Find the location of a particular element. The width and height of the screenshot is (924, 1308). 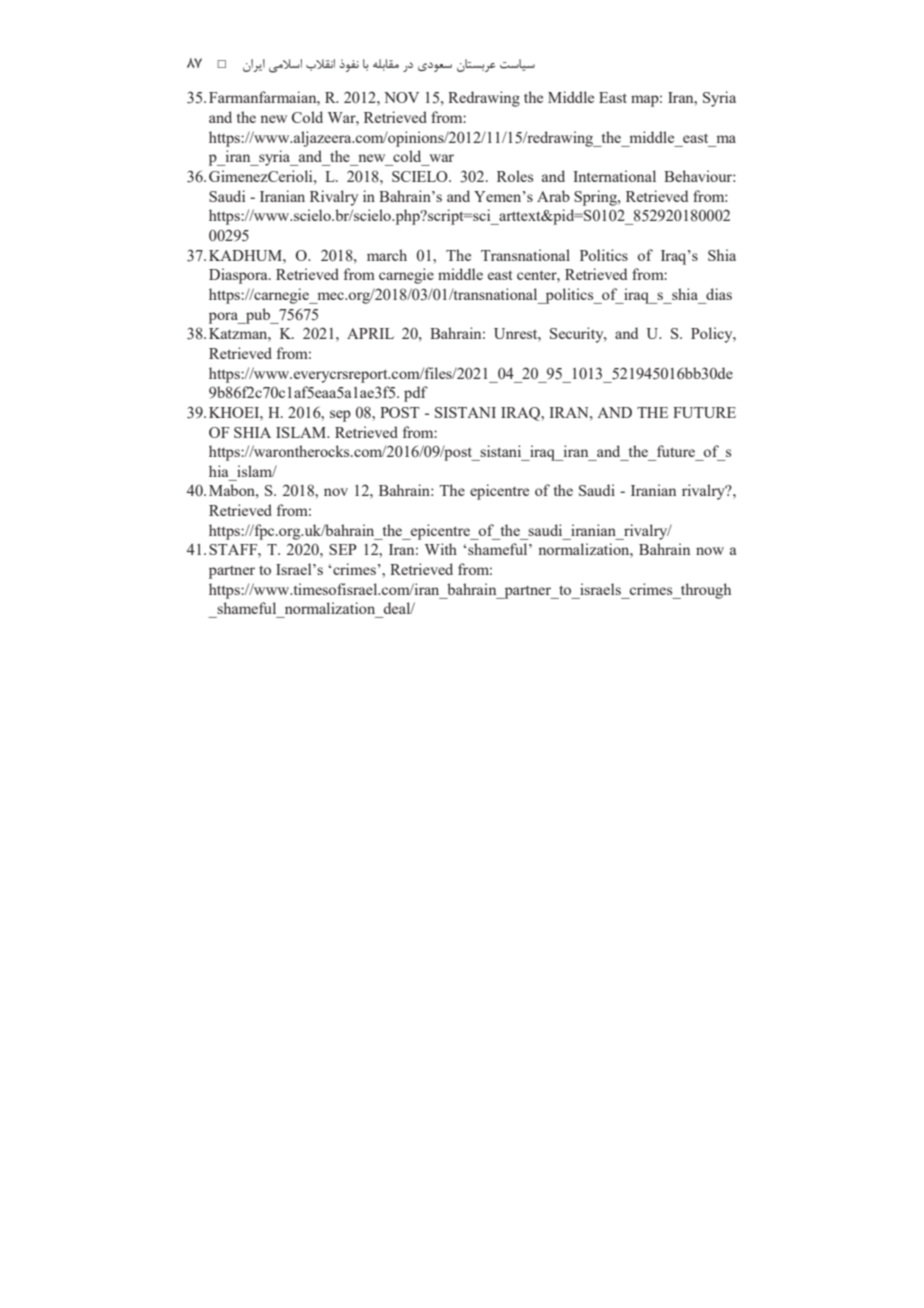

International is located at coordinates (614, 176).
